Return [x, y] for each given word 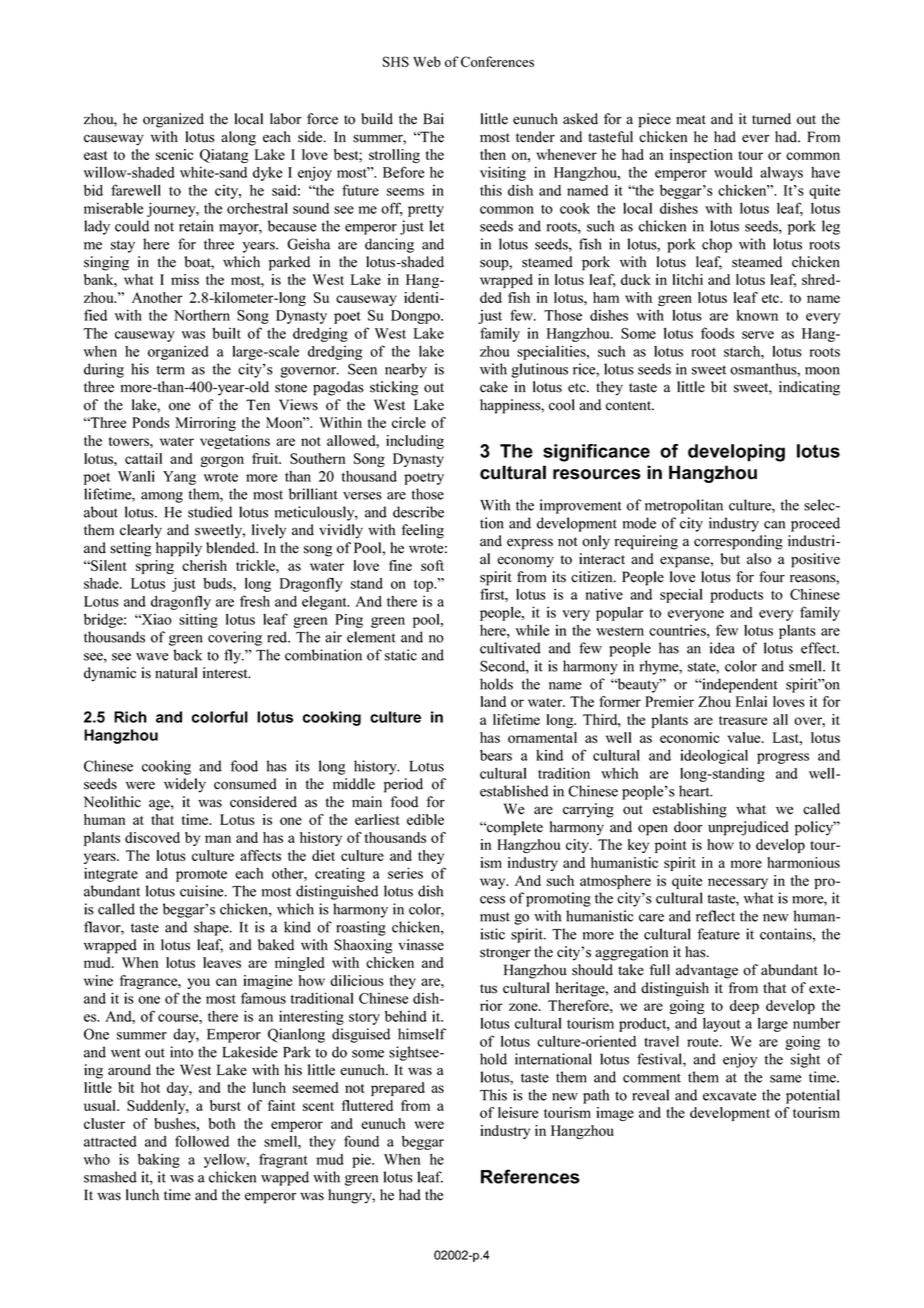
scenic [175, 154]
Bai [433, 118]
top [424, 586]
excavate [729, 1096]
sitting [198, 620]
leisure [518, 1112]
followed [202, 1141]
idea [722, 648]
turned [771, 119]
